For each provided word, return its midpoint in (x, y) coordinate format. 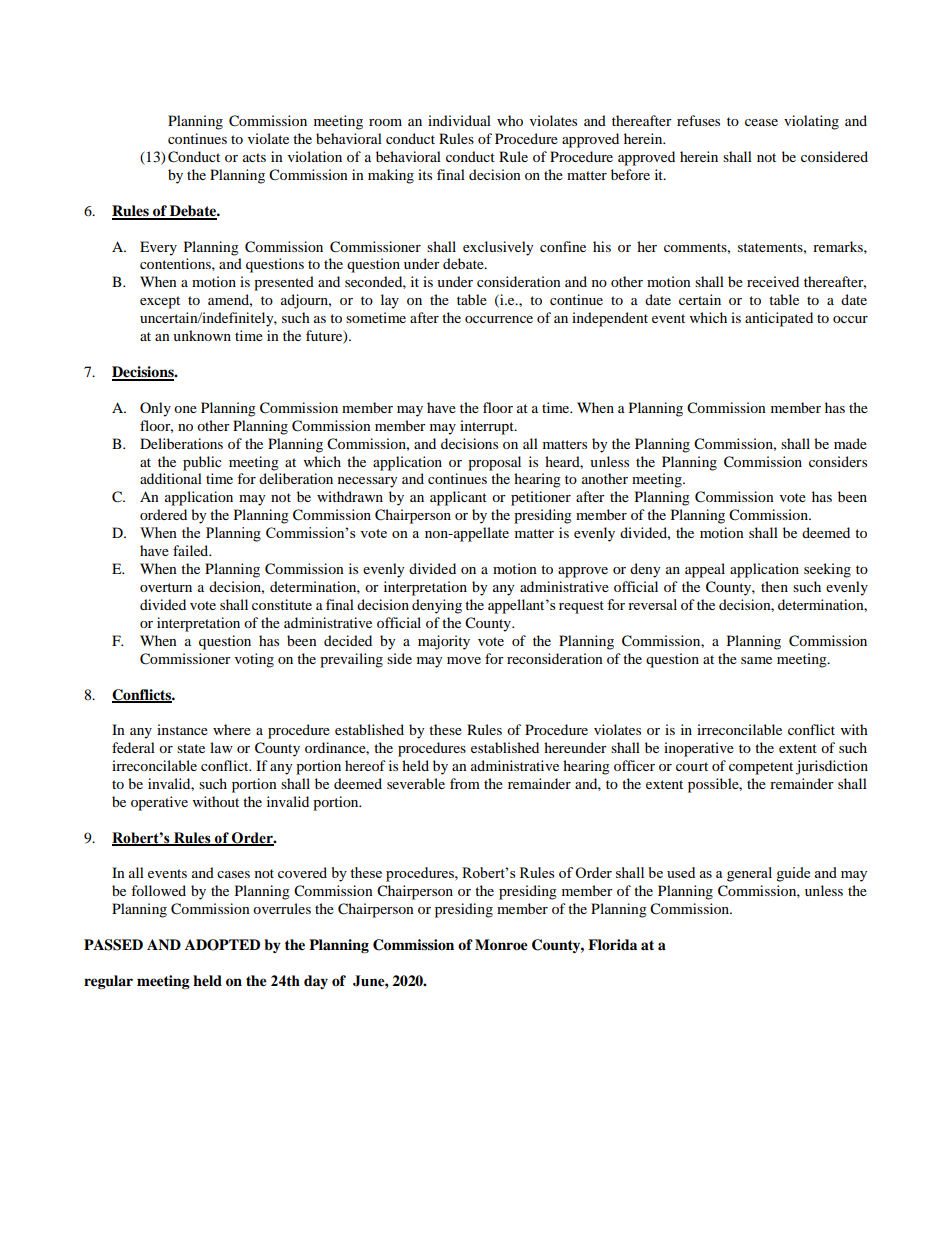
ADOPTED (222, 945)
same (756, 660)
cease (761, 122)
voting (254, 660)
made (850, 443)
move (464, 660)
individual (459, 120)
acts (254, 157)
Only (155, 409)
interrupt (488, 427)
